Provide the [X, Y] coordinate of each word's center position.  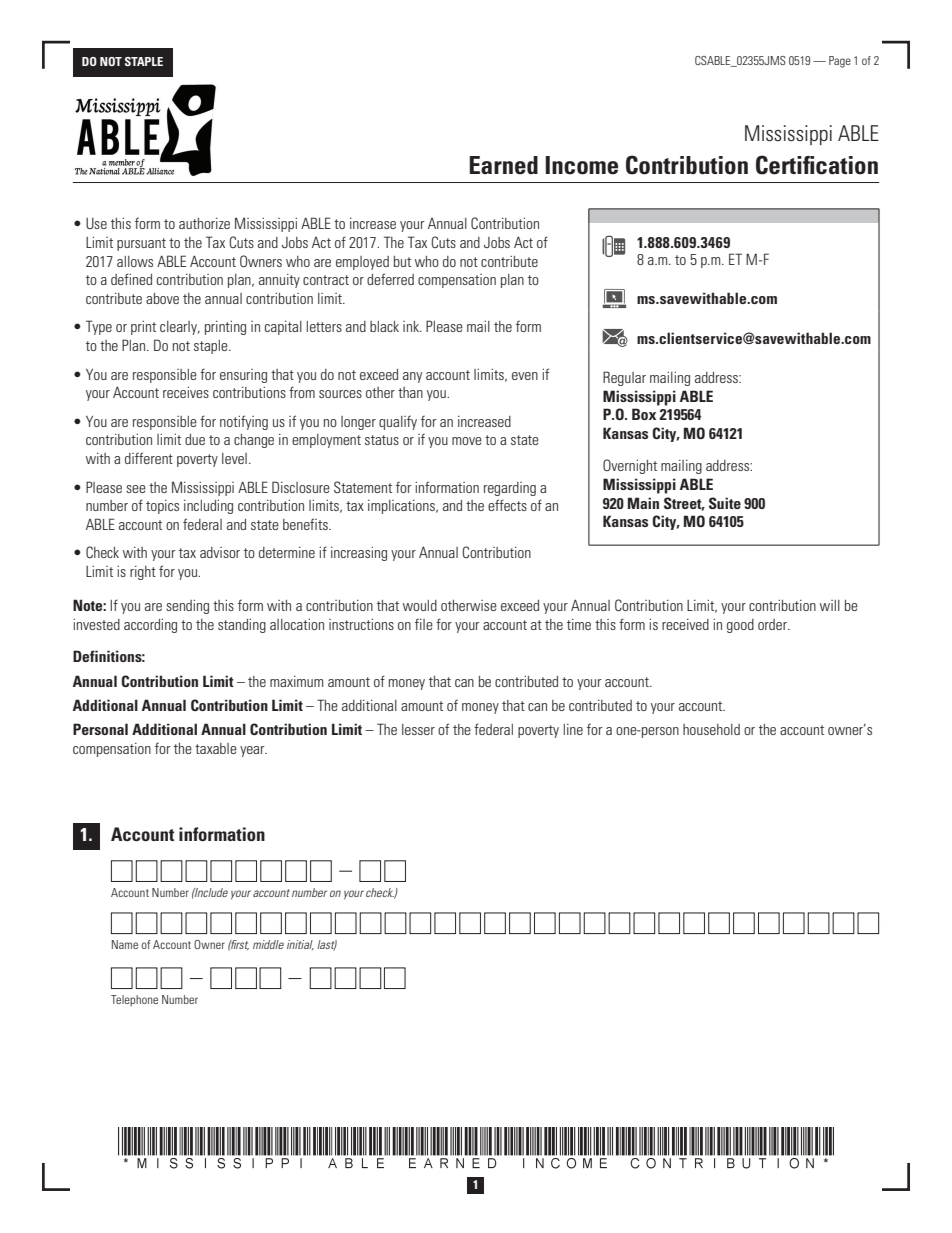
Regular [624, 378]
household [711, 729]
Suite [725, 503]
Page [840, 62]
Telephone [134, 1000]
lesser [418, 729]
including [208, 507]
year [253, 751]
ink [412, 326]
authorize [204, 223]
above [162, 298]
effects [507, 505]
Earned [503, 165]
